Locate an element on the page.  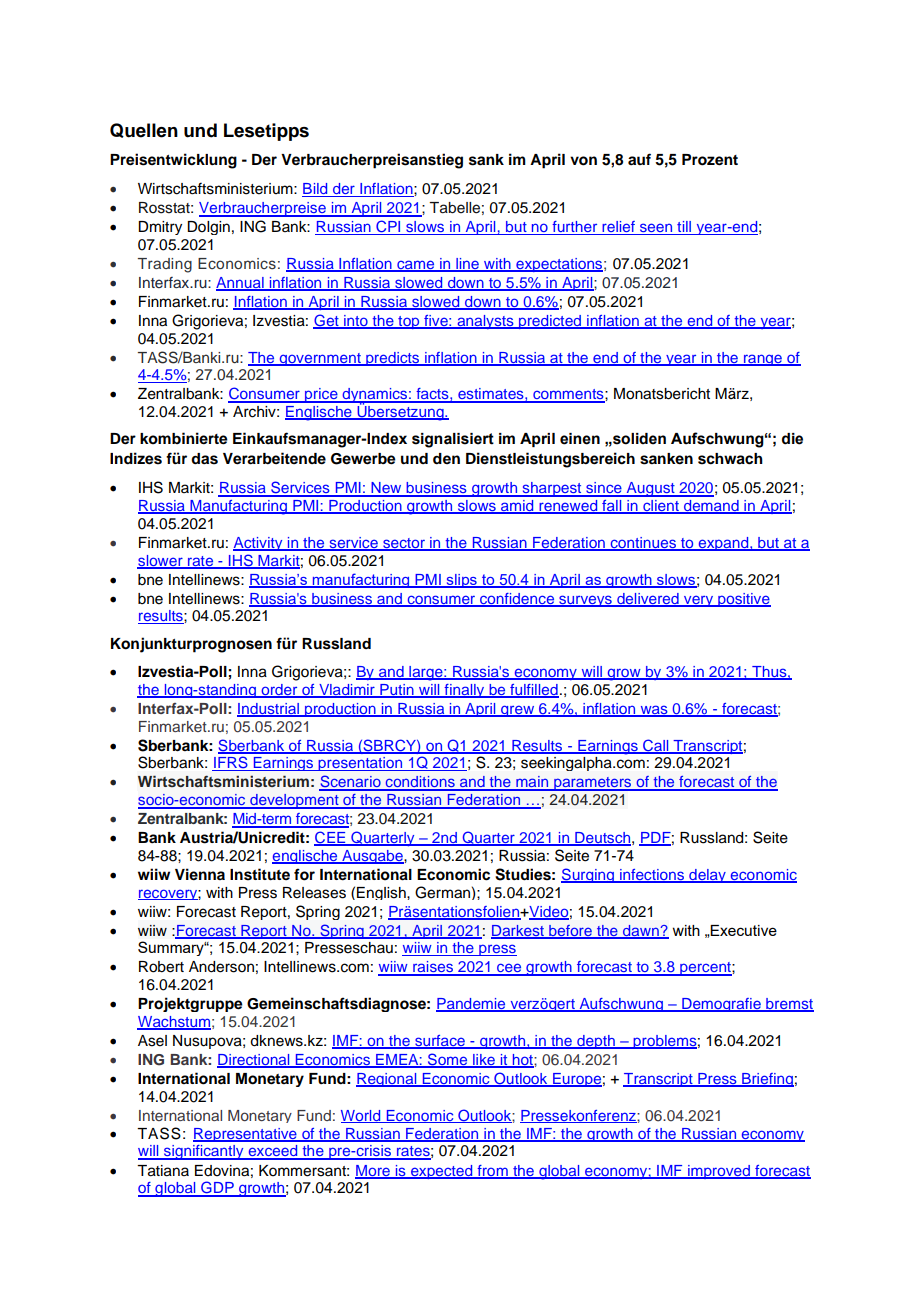
Darkest is located at coordinates (518, 931).
